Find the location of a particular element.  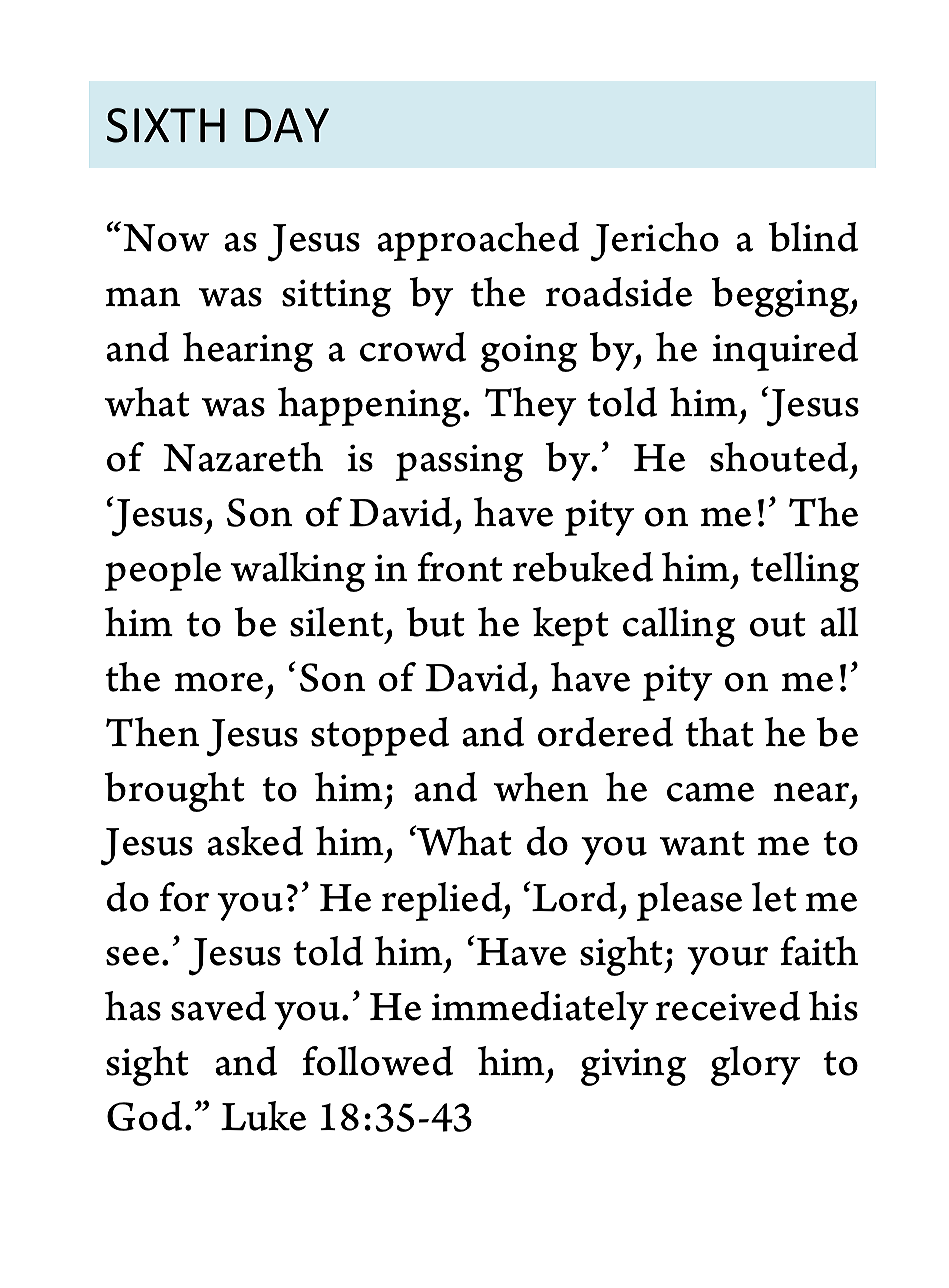

inquired is located at coordinates (785, 351).
